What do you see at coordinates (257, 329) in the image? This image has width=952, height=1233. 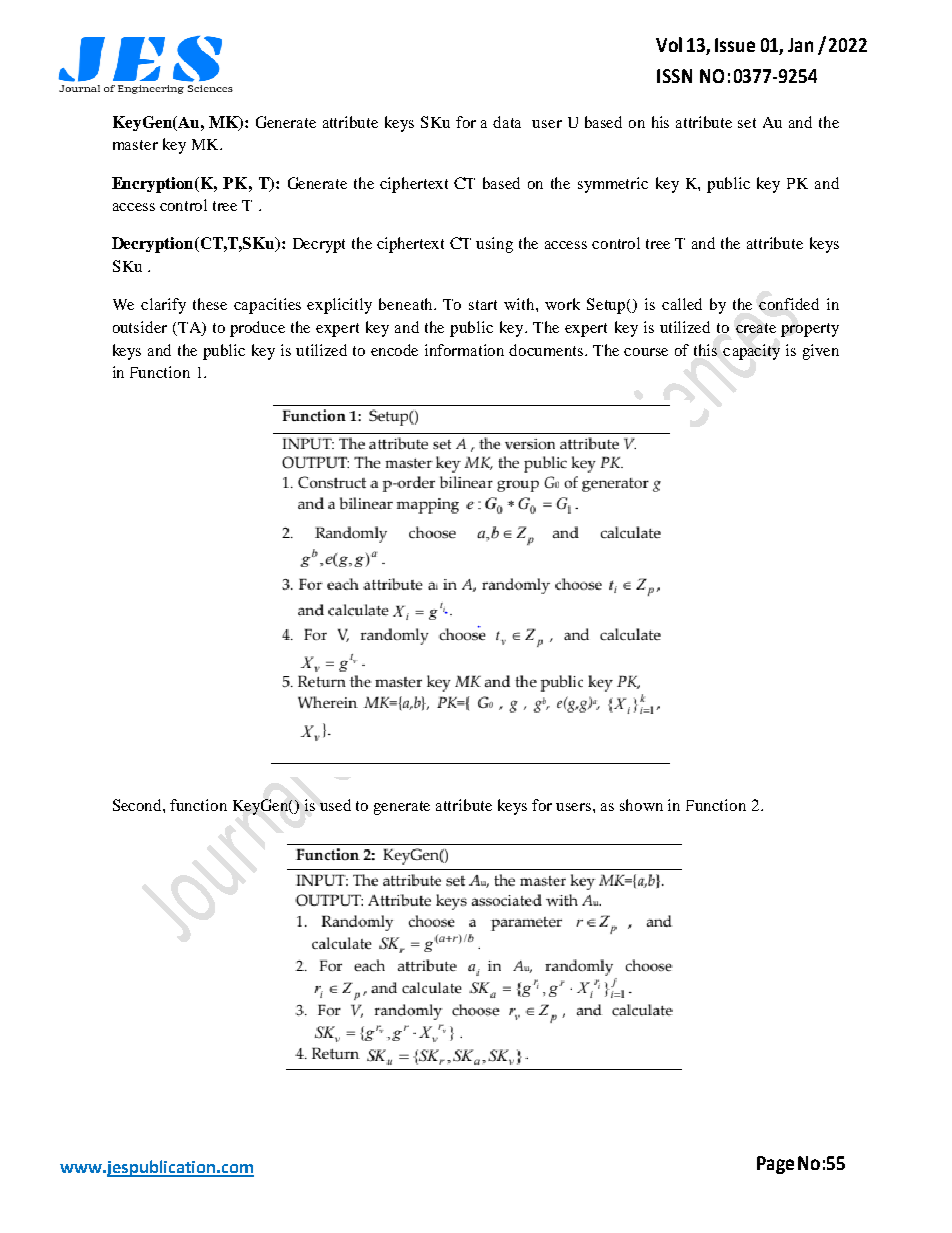 I see `produce` at bounding box center [257, 329].
